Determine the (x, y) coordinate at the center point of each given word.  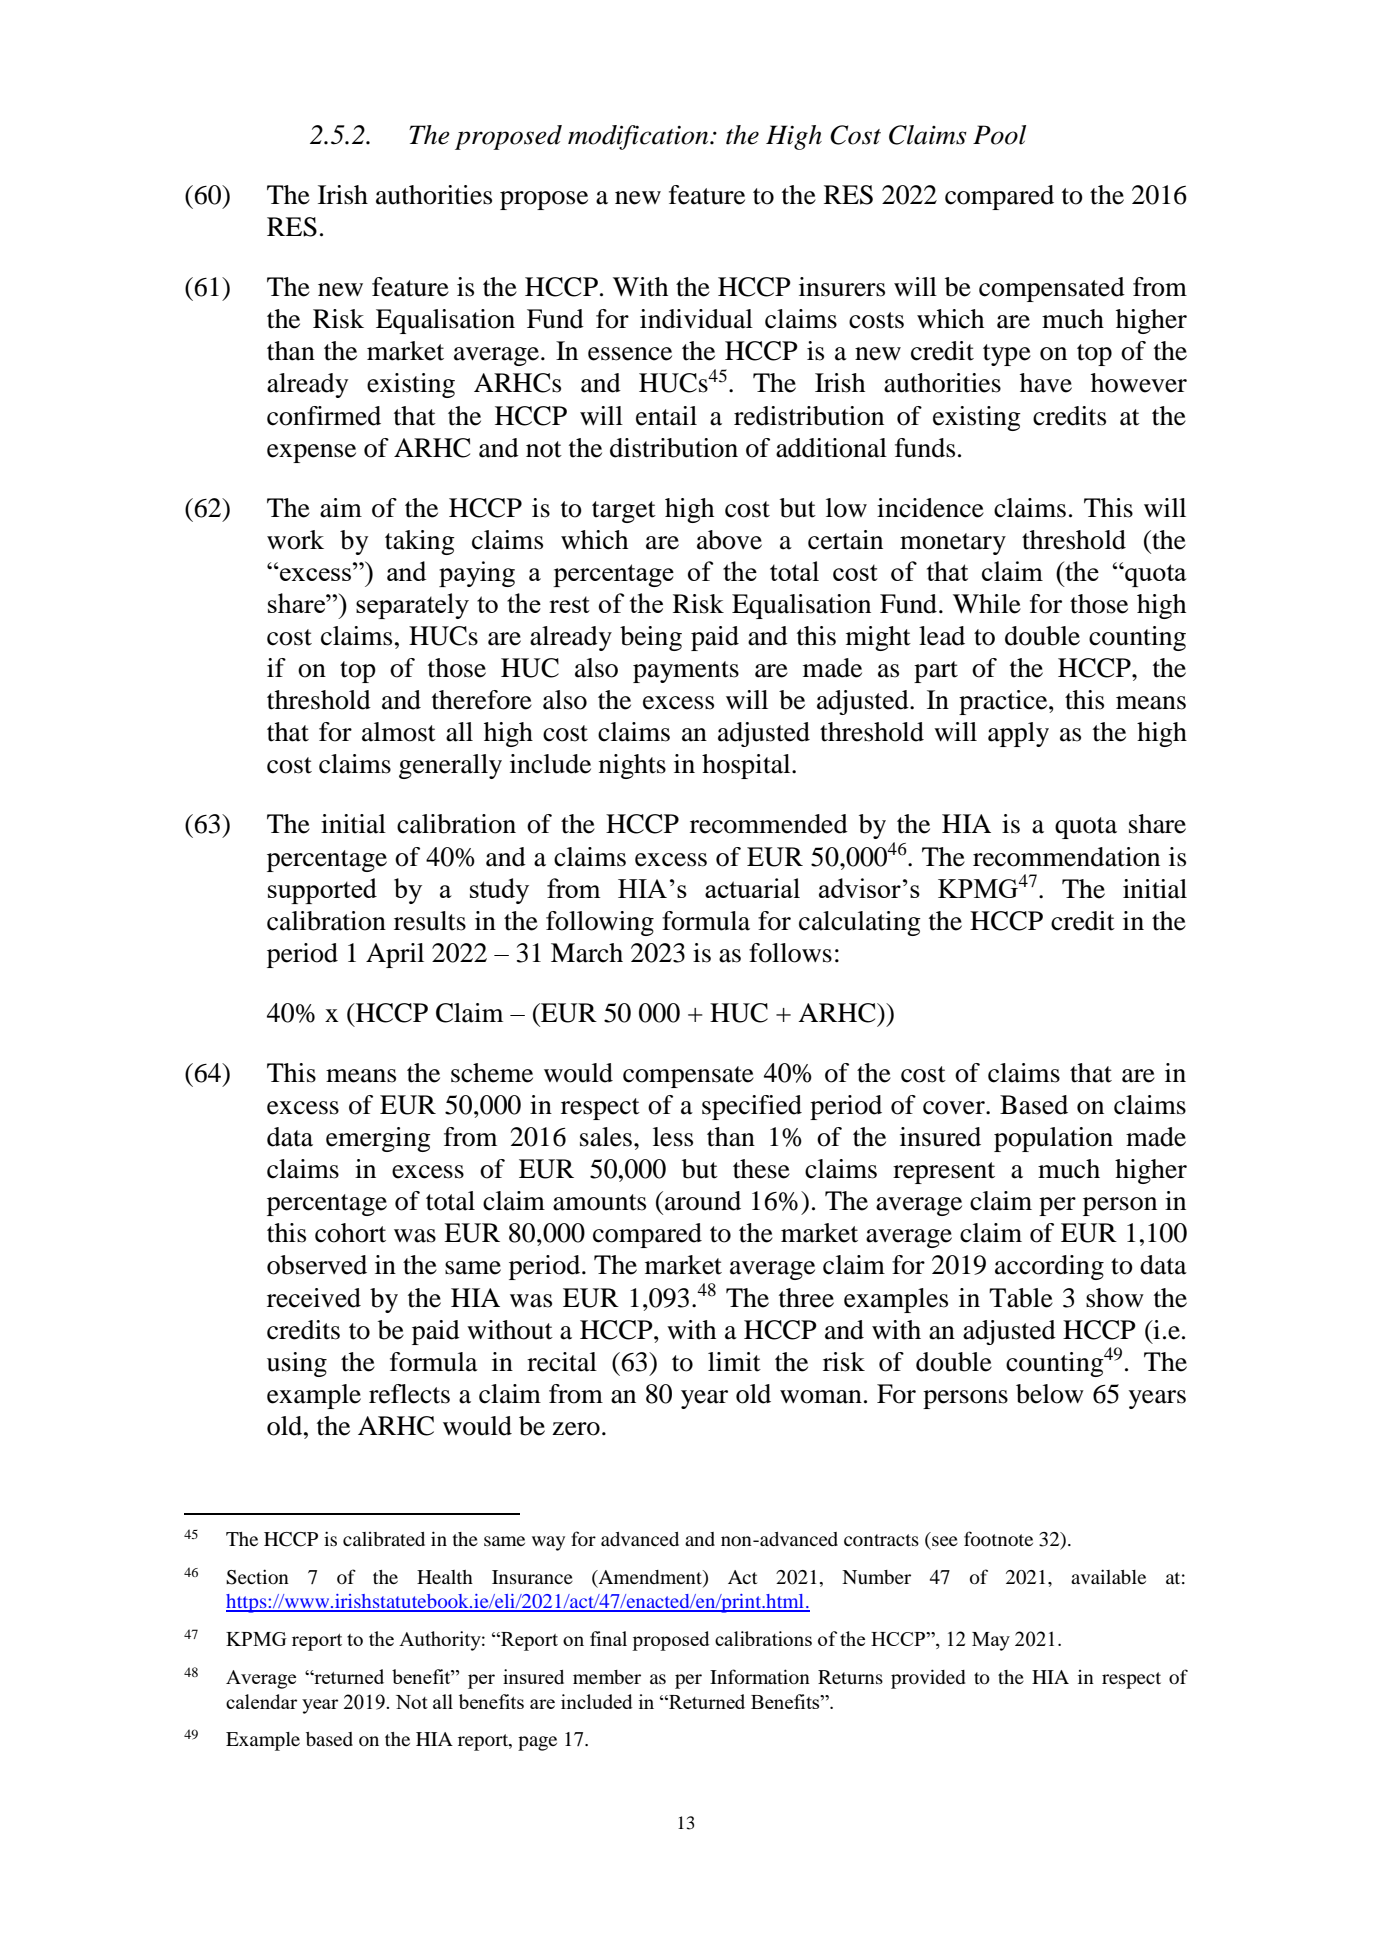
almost (399, 732)
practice (1004, 702)
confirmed (324, 416)
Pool (999, 135)
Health (445, 1577)
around (703, 1201)
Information (760, 1677)
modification (639, 137)
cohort (350, 1233)
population (1053, 1139)
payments (686, 672)
